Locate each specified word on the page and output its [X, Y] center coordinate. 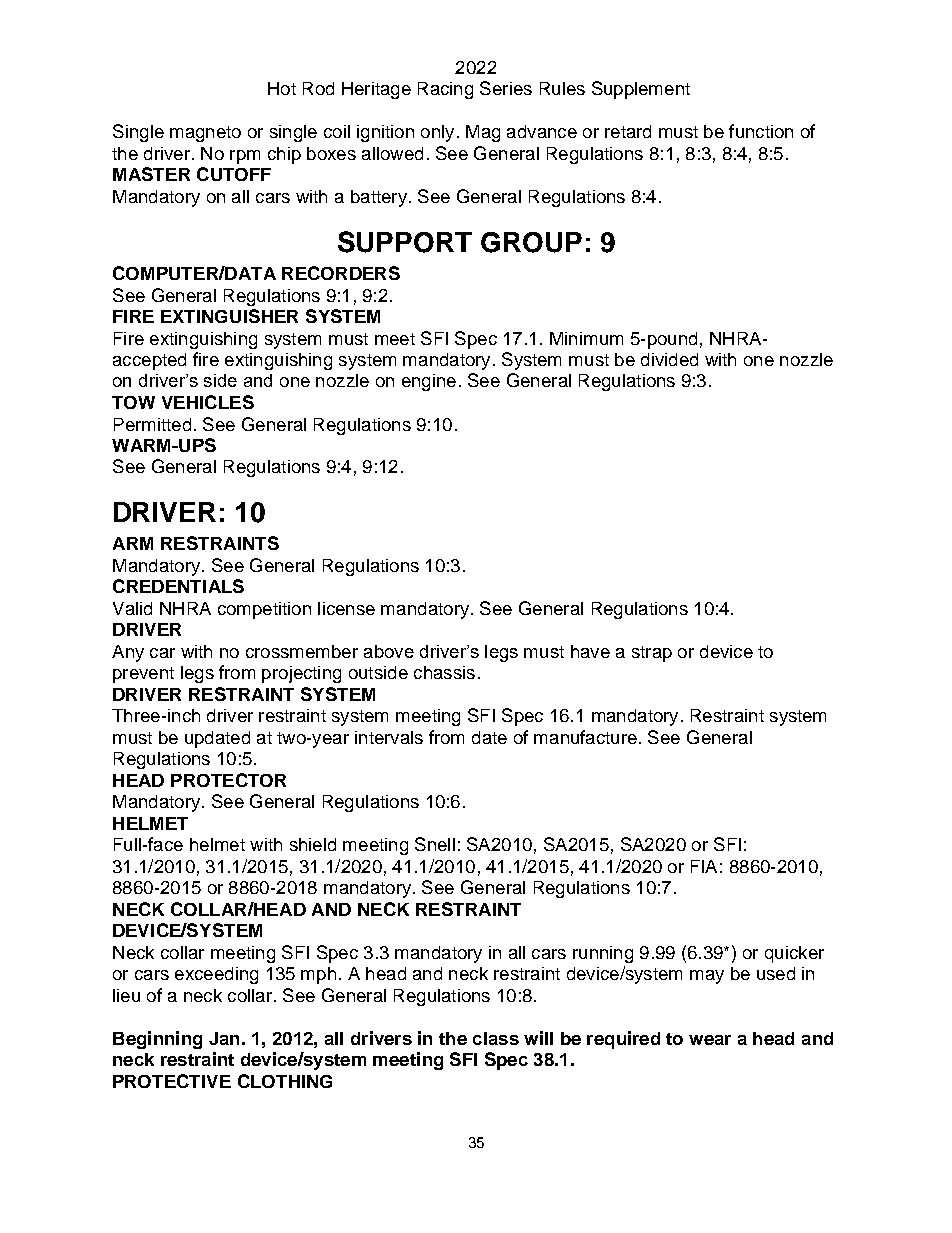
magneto [205, 134]
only [437, 133]
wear [710, 1040]
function [761, 131]
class [496, 1038]
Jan [224, 1038]
